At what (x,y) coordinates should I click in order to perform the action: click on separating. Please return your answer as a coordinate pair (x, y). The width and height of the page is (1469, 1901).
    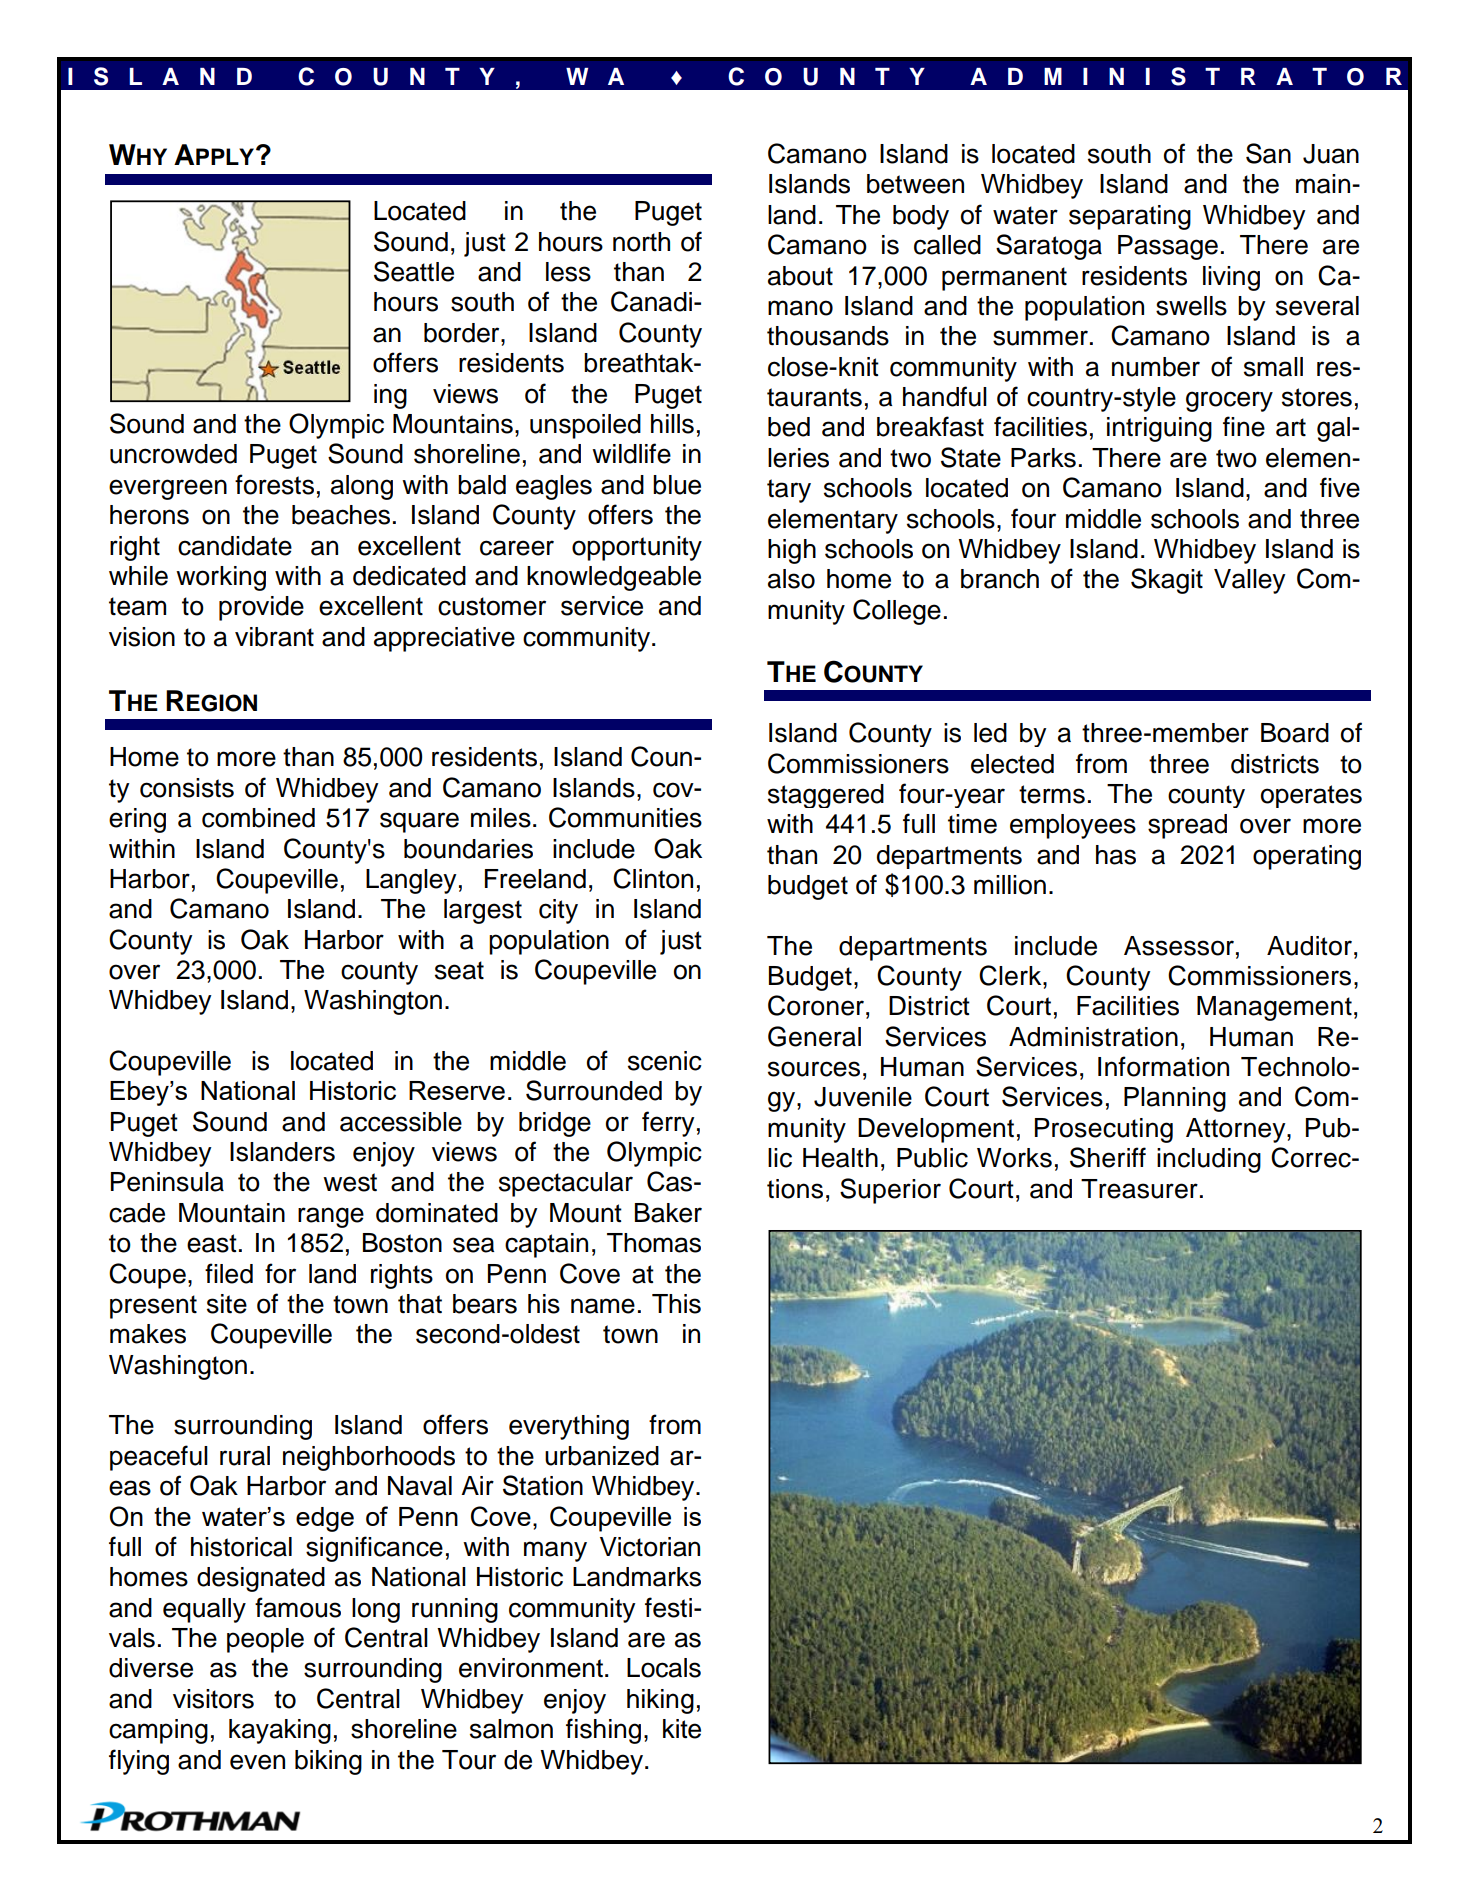
    Looking at the image, I should click on (1130, 217).
